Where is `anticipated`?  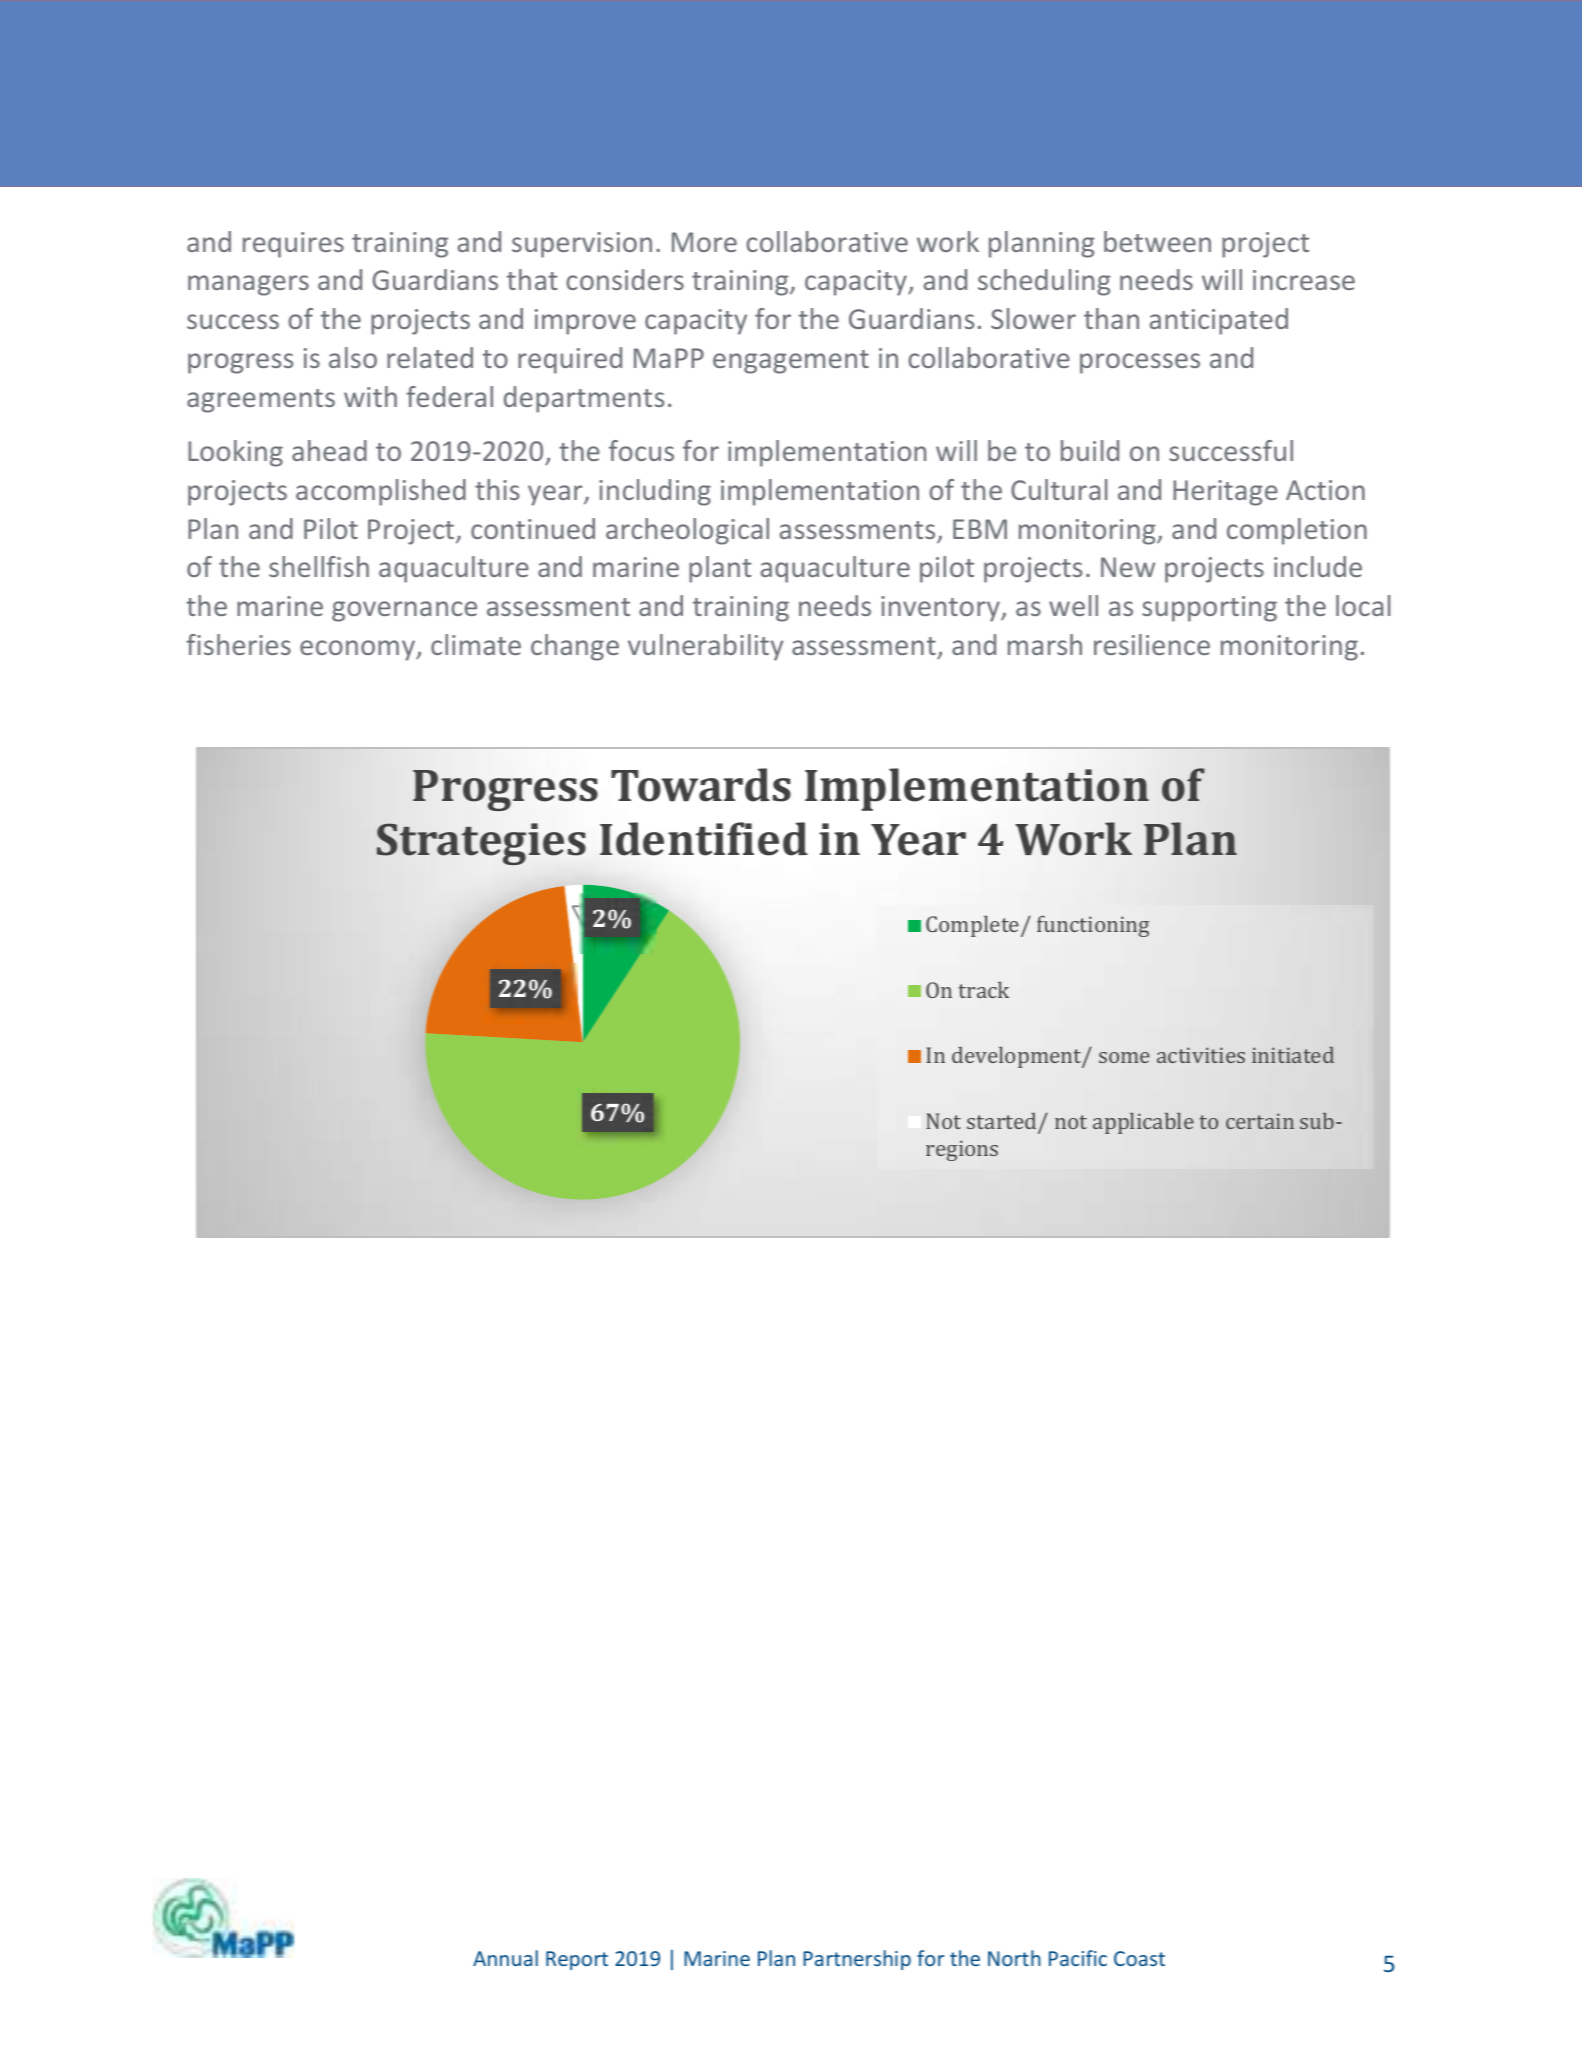 anticipated is located at coordinates (1219, 321).
